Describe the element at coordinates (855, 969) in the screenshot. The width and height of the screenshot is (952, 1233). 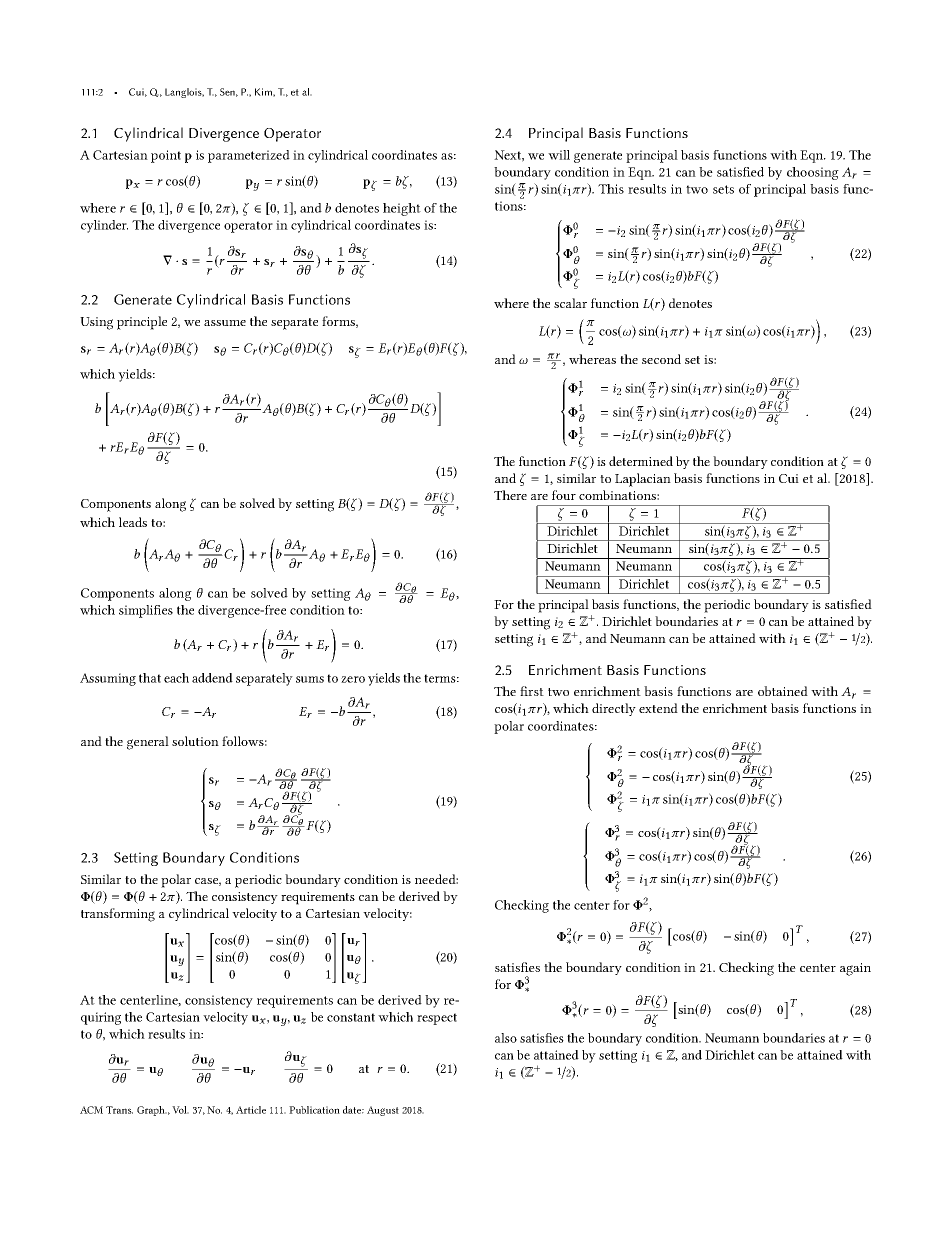
I see `again` at that location.
